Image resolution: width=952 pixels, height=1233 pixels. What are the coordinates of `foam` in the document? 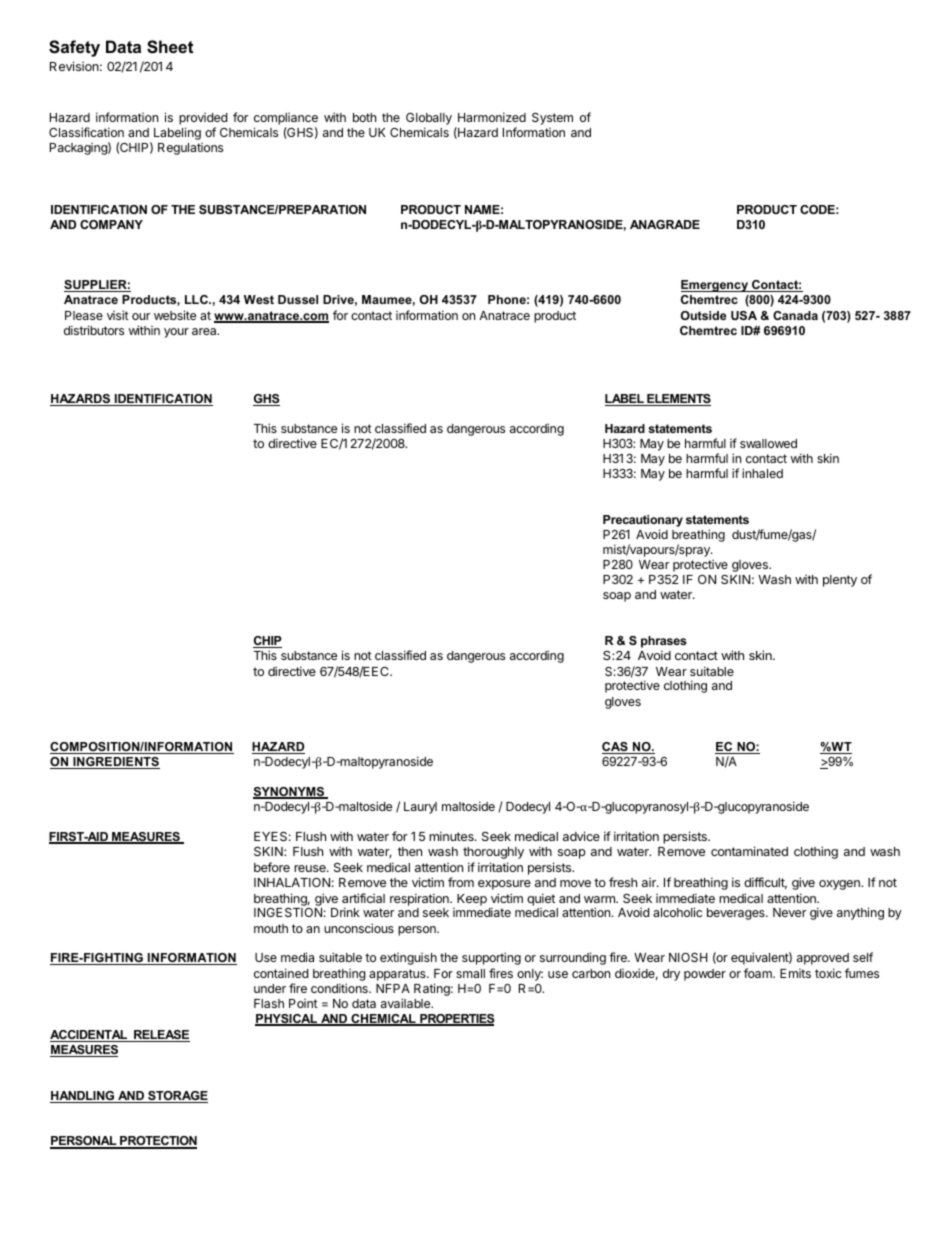 It's located at (759, 973).
